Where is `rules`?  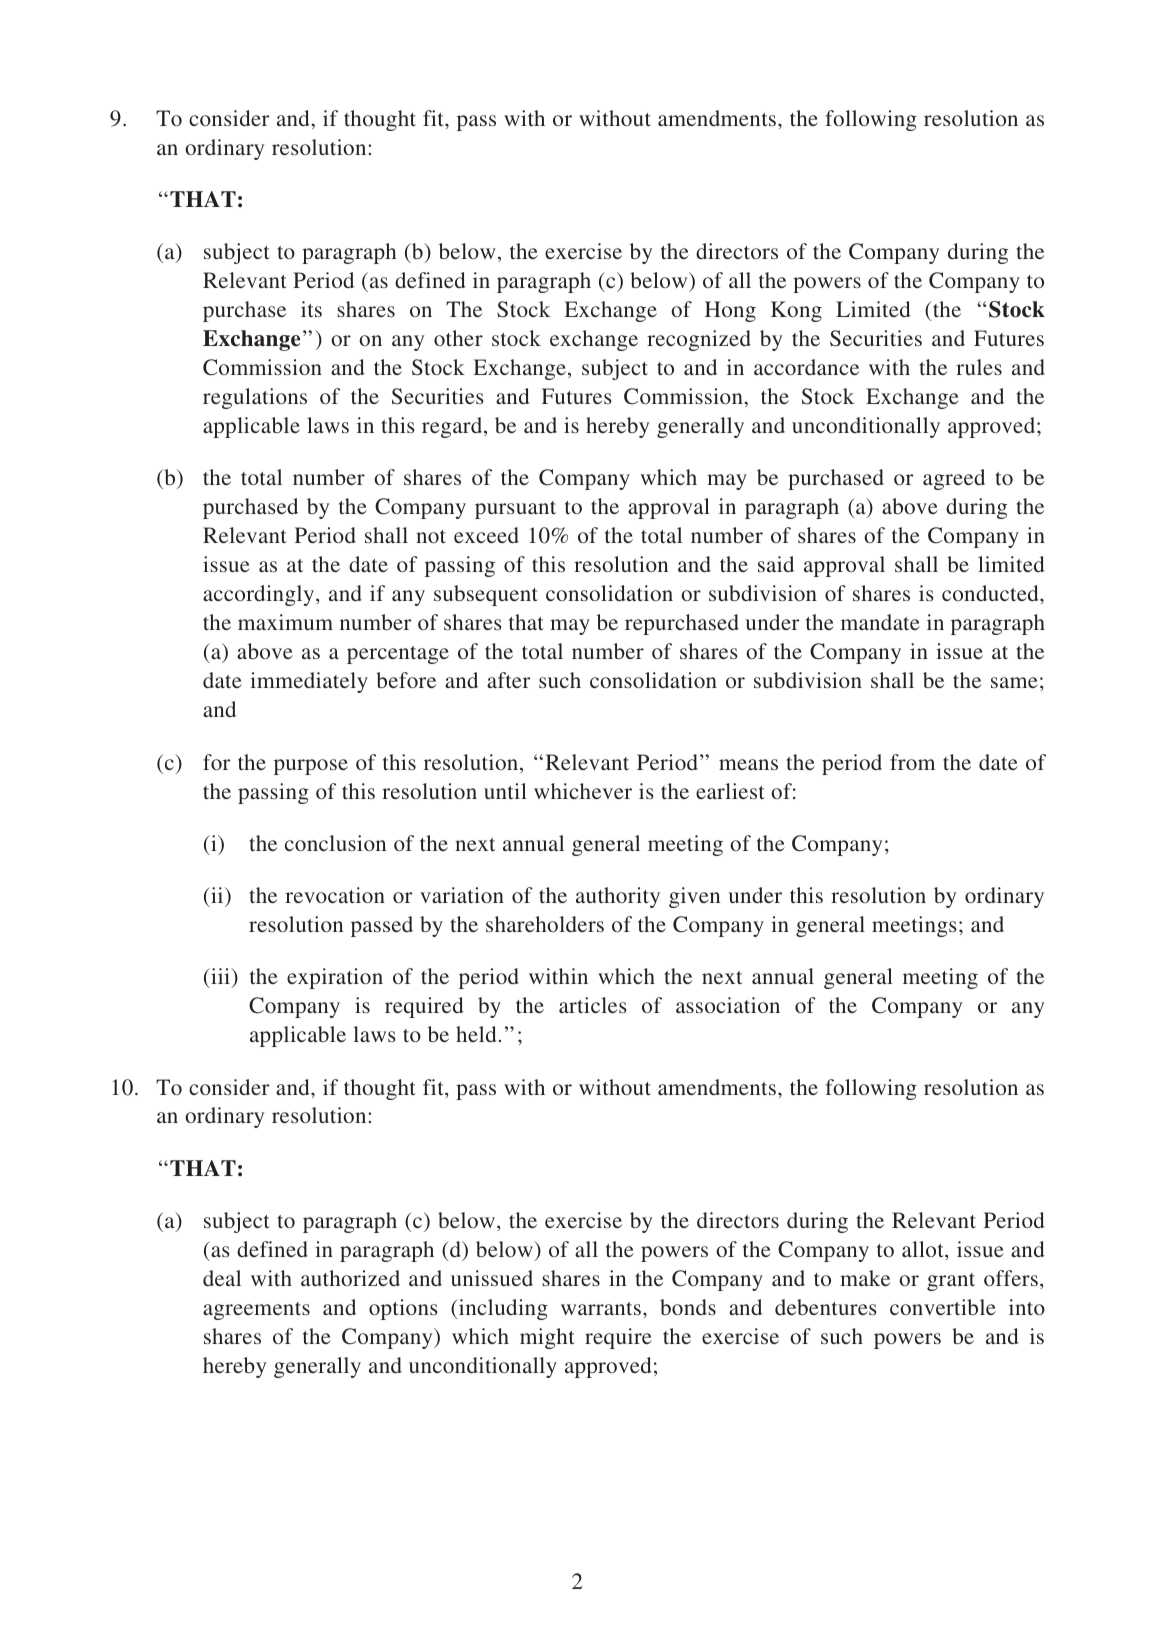
rules is located at coordinates (979, 367).
